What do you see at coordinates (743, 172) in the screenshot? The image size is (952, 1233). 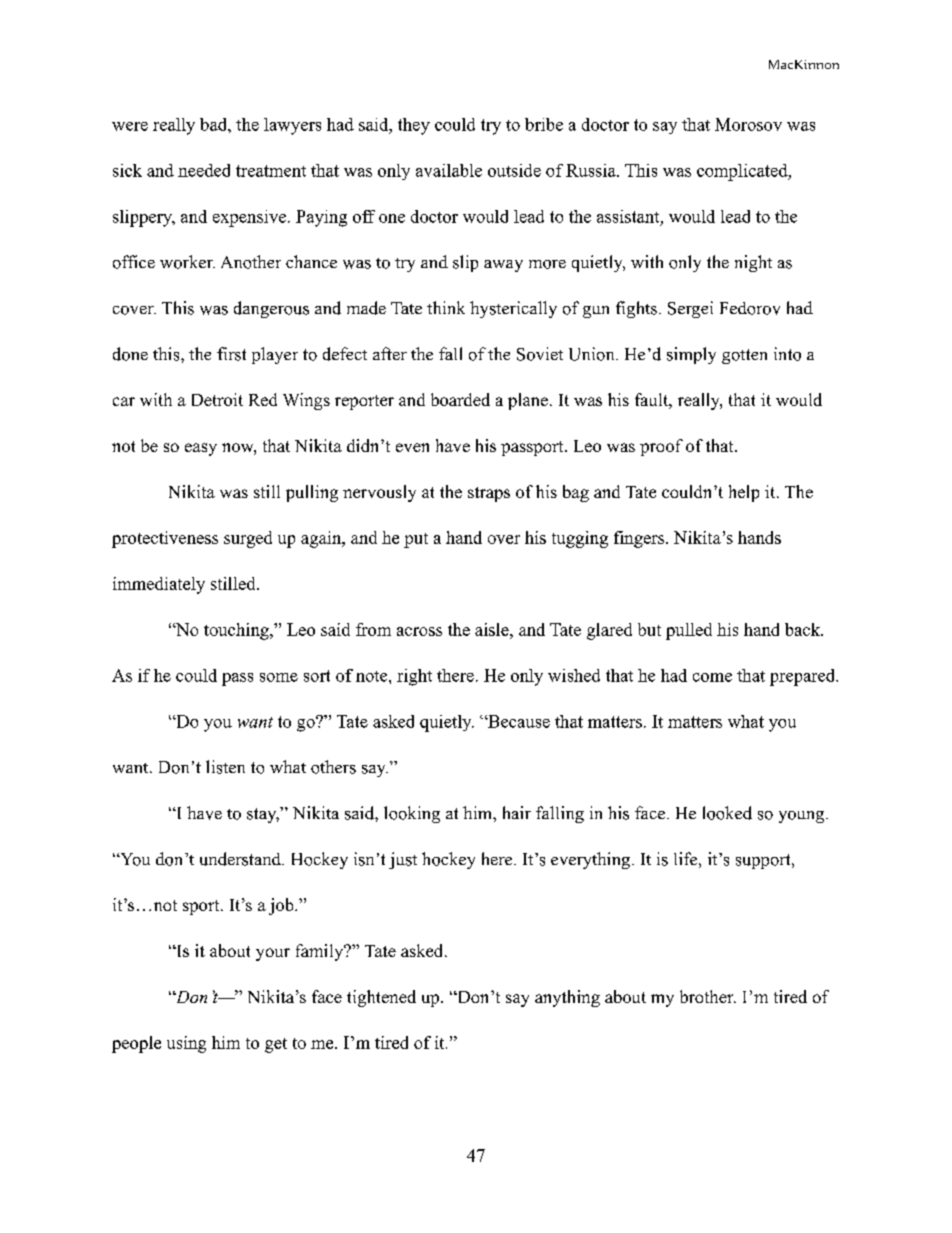 I see `complicated` at bounding box center [743, 172].
